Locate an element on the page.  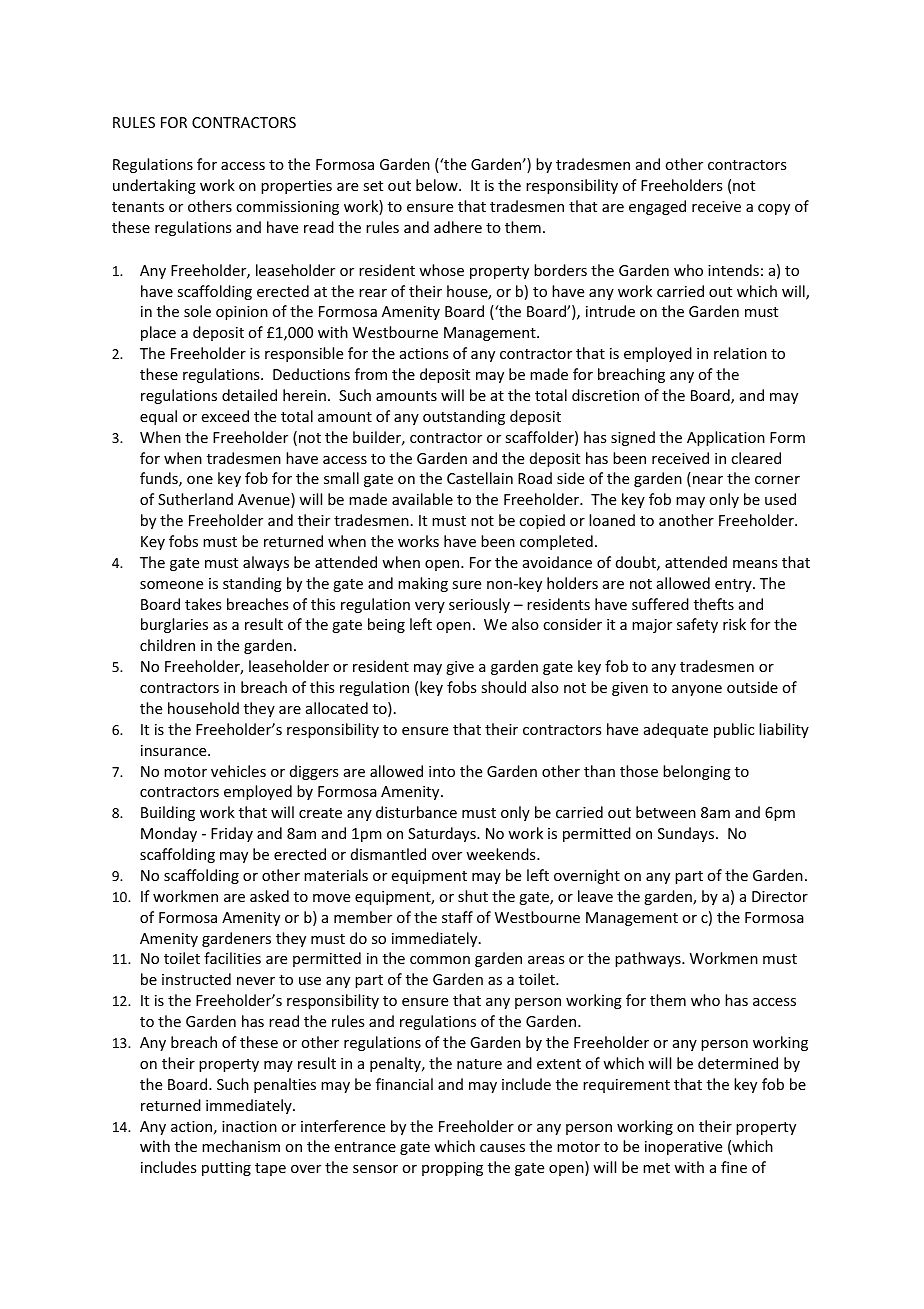
adhere is located at coordinates (458, 227).
